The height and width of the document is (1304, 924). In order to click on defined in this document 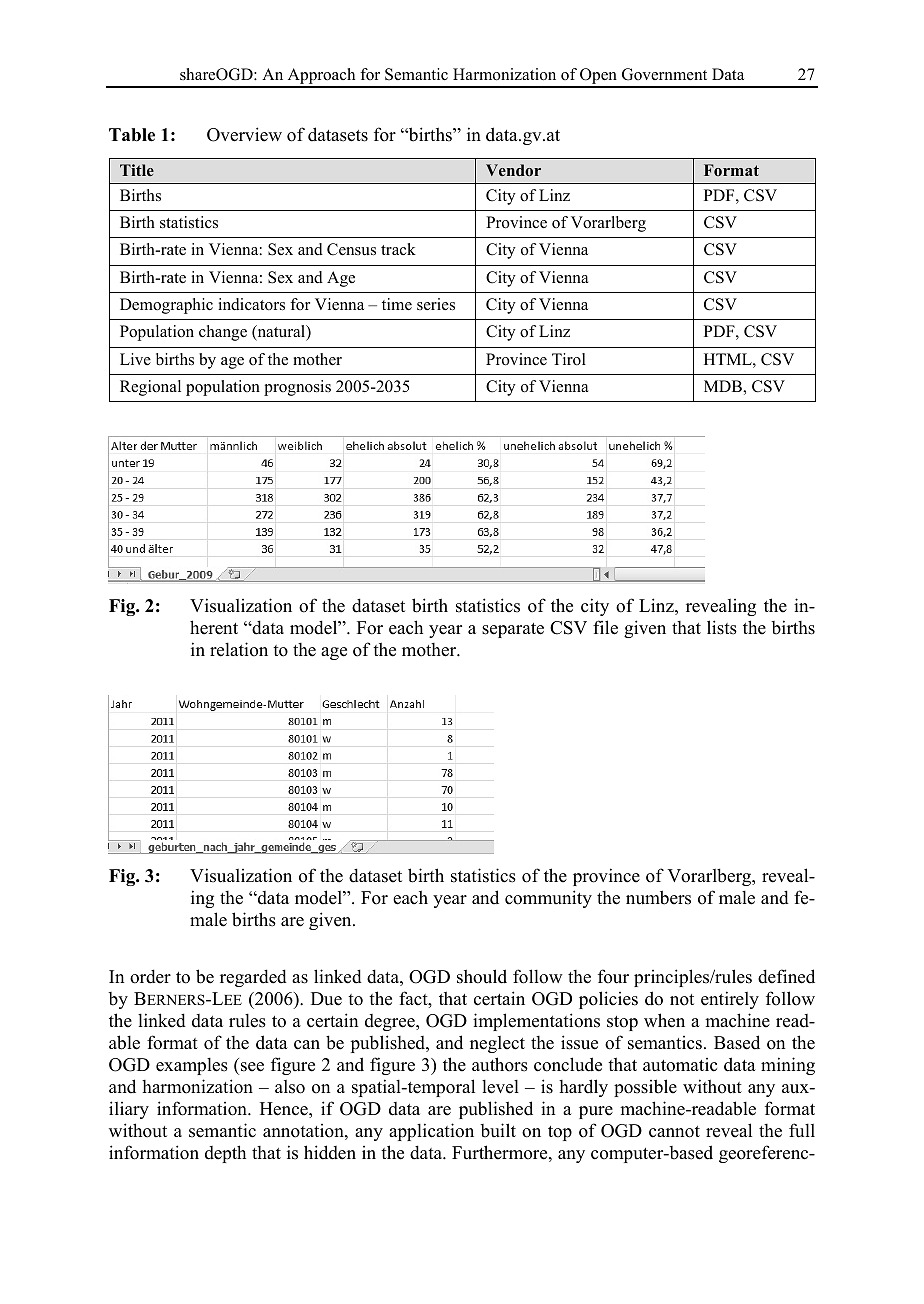, I will do `click(786, 976)`.
